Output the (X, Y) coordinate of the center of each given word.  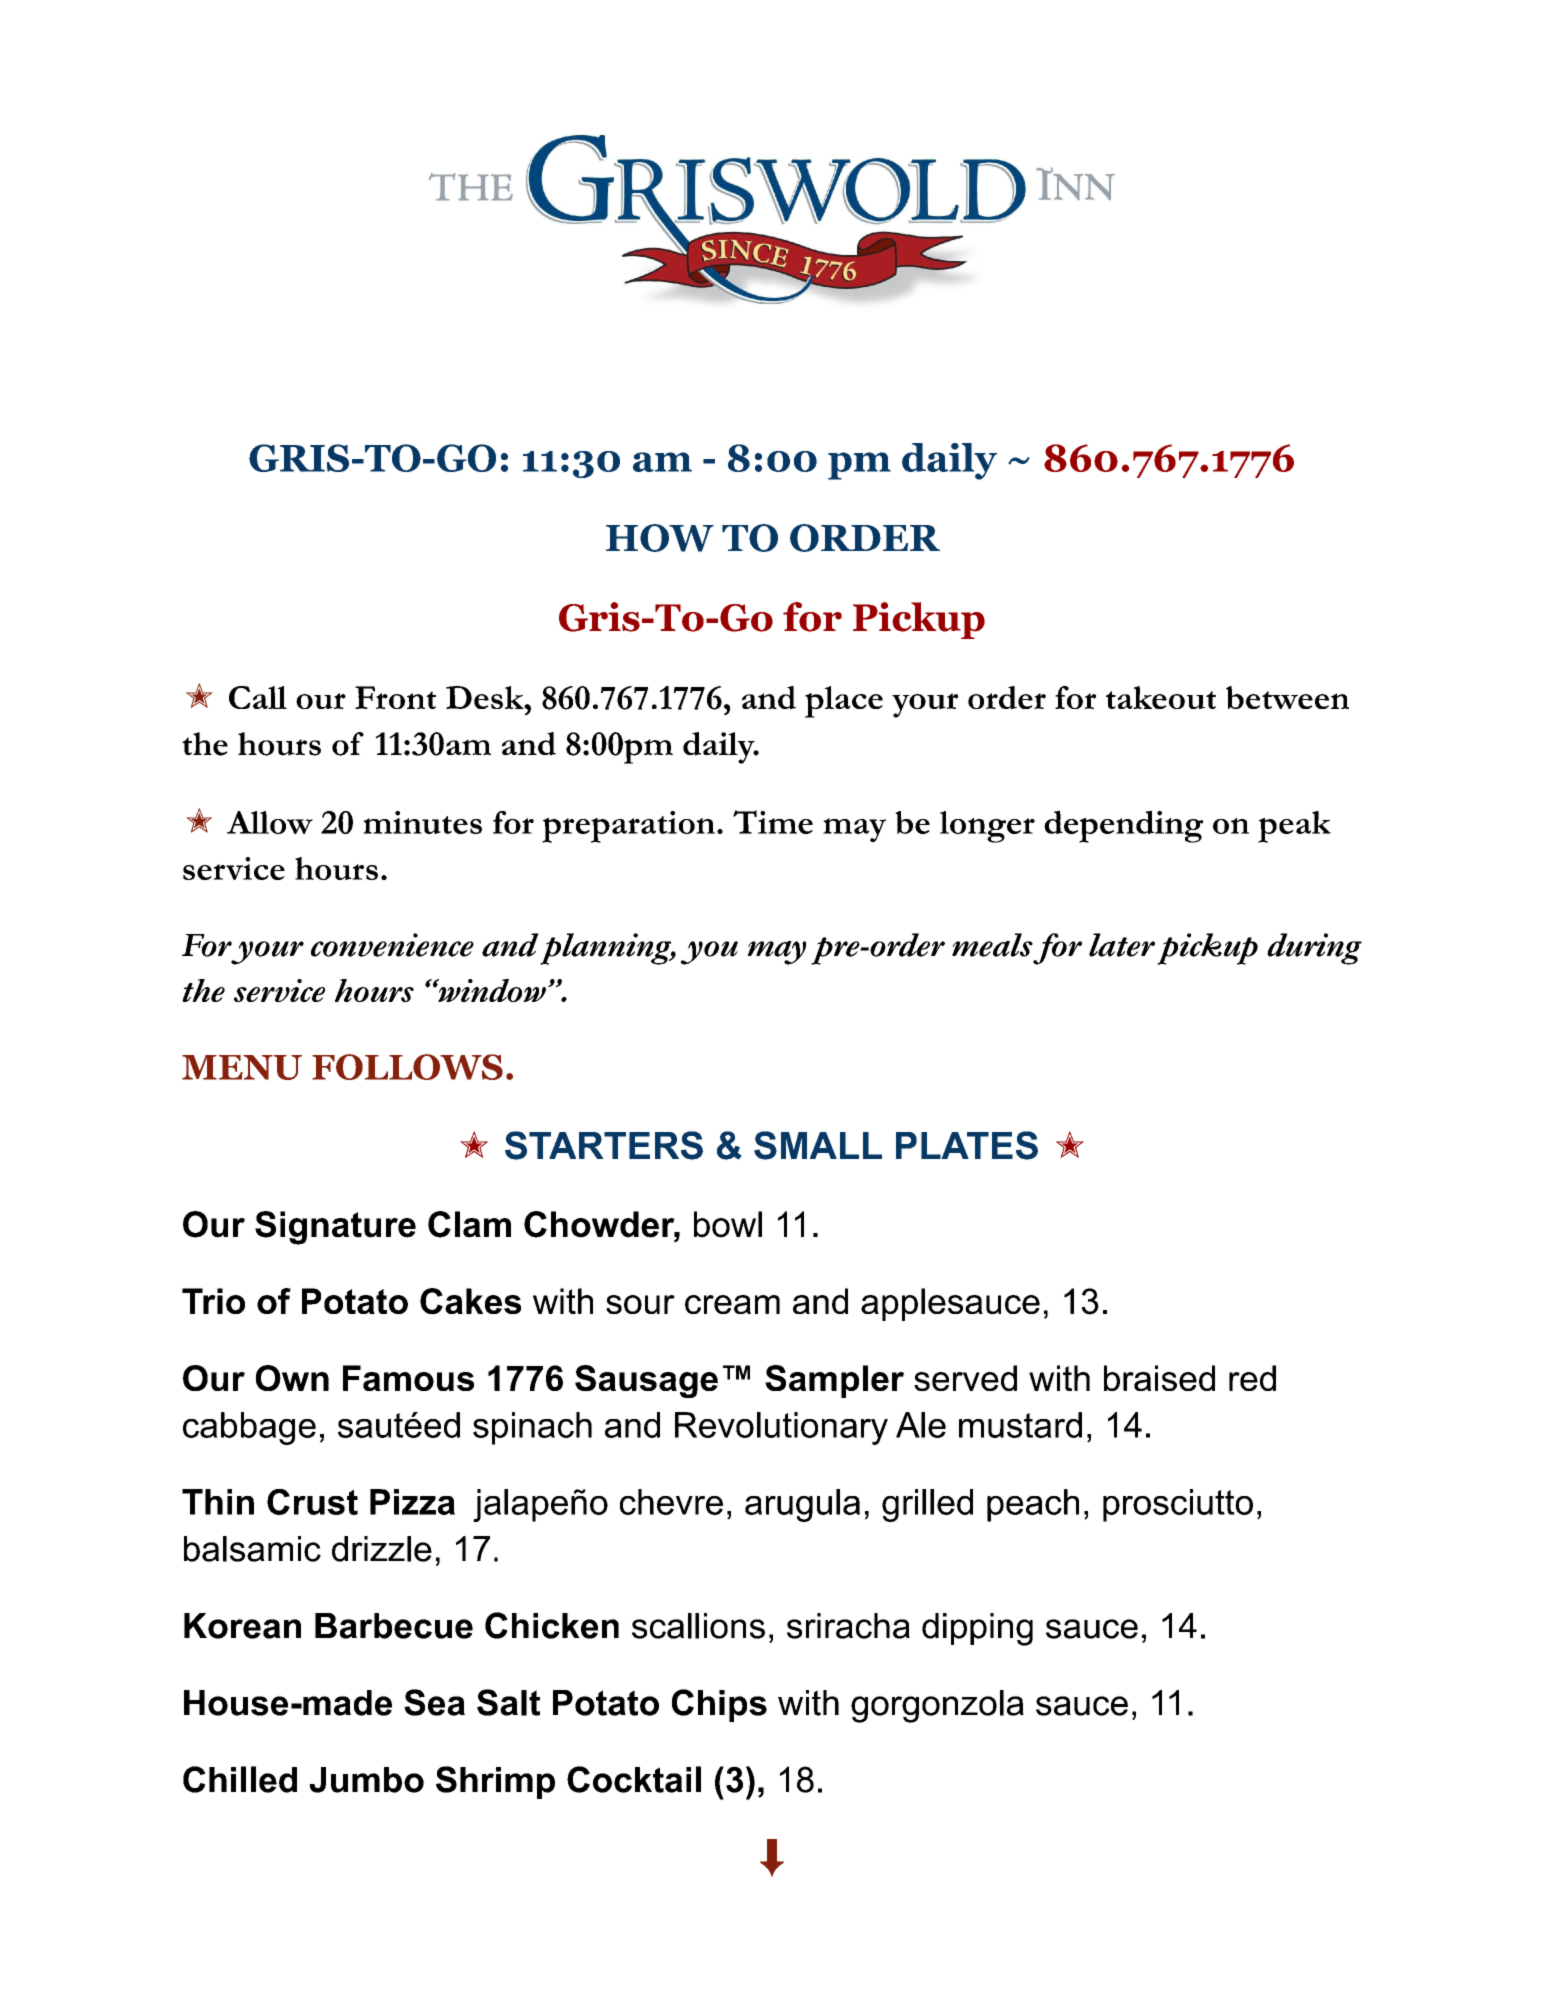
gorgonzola (937, 1706)
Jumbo (366, 1780)
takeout (1161, 697)
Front (395, 697)
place (844, 702)
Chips (719, 1705)
